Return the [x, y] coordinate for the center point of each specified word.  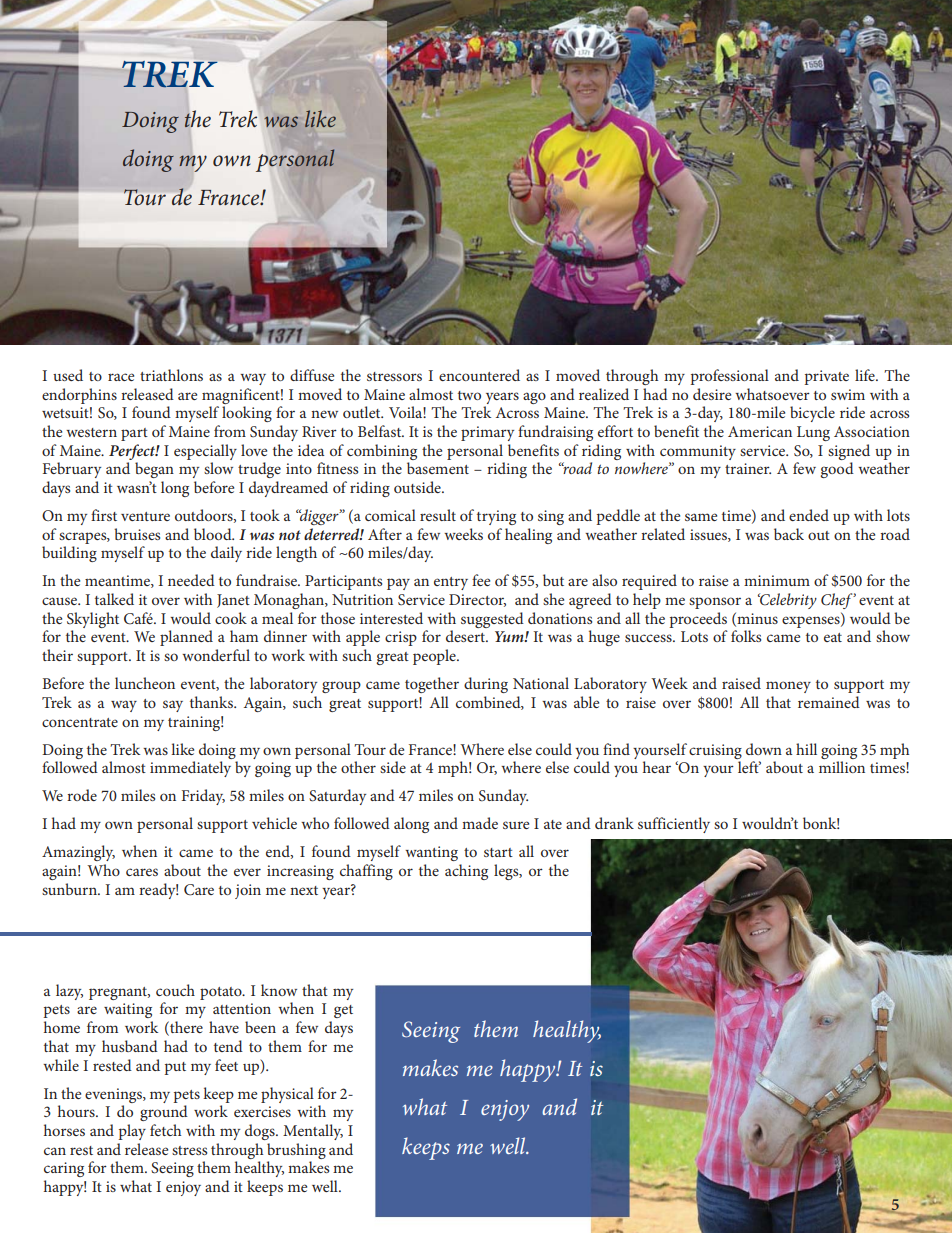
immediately [190, 769]
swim [848, 394]
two [469, 395]
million [842, 767]
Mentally [313, 1132]
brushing [296, 1151]
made [480, 823]
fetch [165, 1130]
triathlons [171, 375]
